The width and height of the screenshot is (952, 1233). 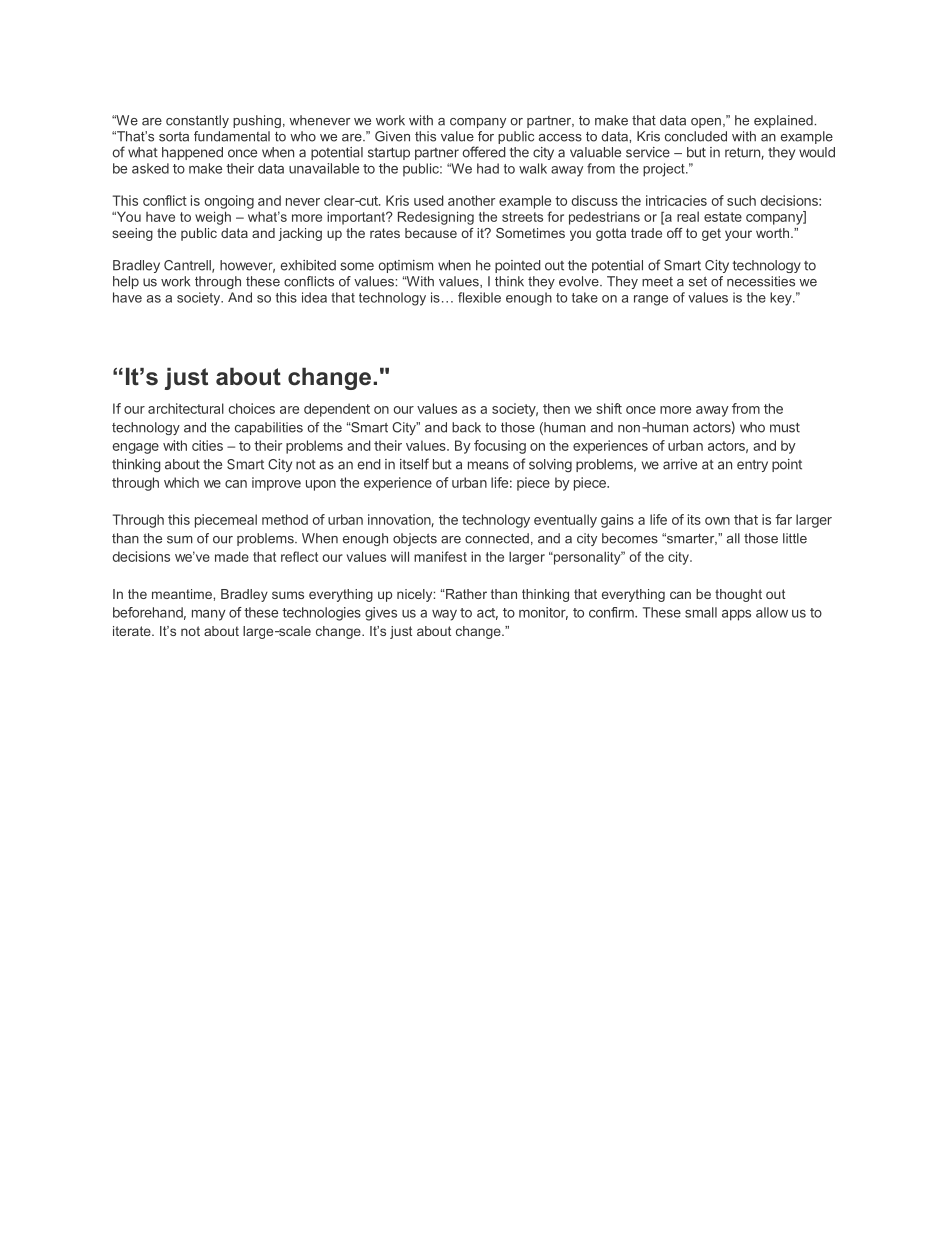 I want to click on must, so click(x=785, y=428).
